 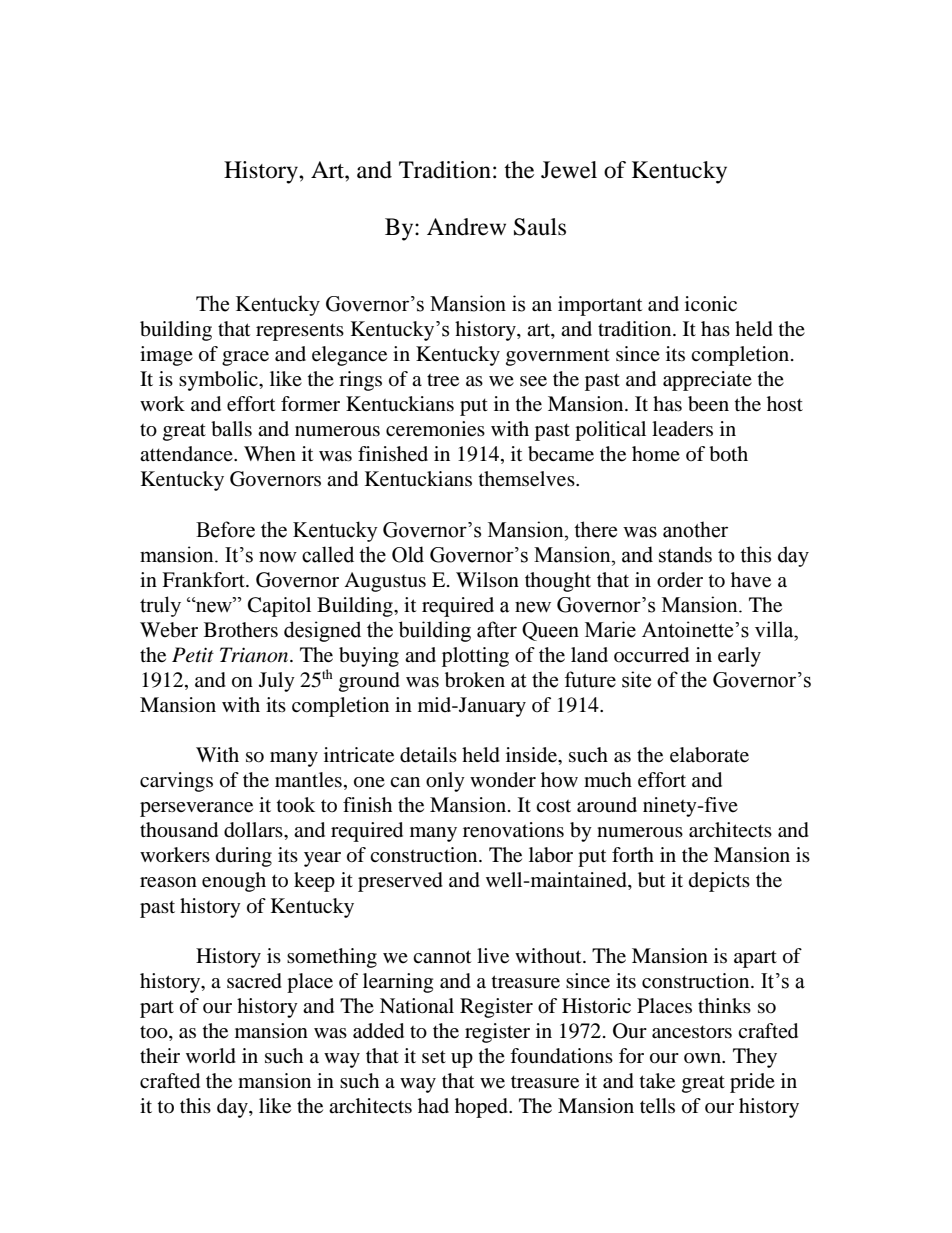 I want to click on iconic, so click(x=711, y=304).
